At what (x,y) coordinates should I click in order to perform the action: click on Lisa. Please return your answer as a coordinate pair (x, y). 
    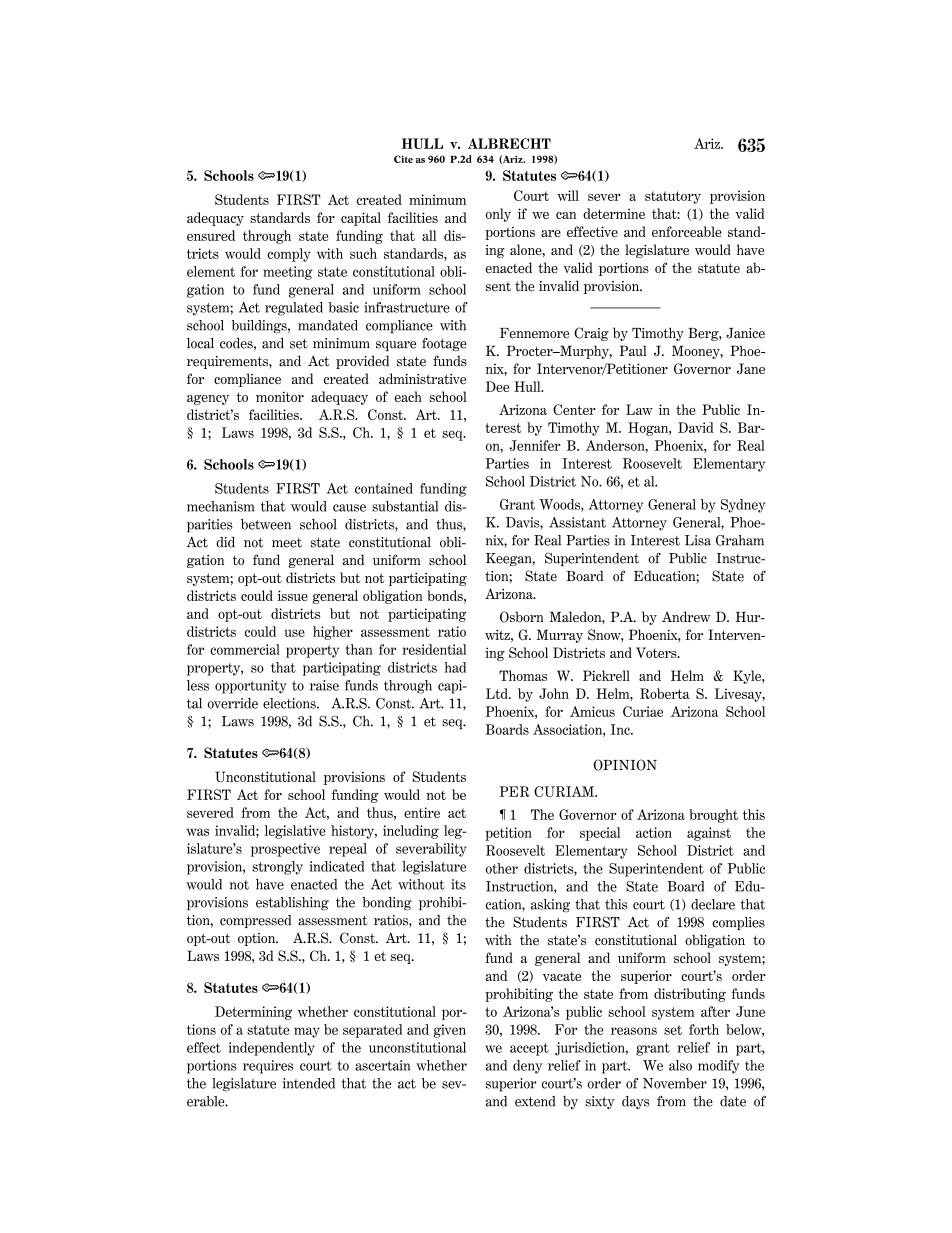
    Looking at the image, I should click on (698, 540).
